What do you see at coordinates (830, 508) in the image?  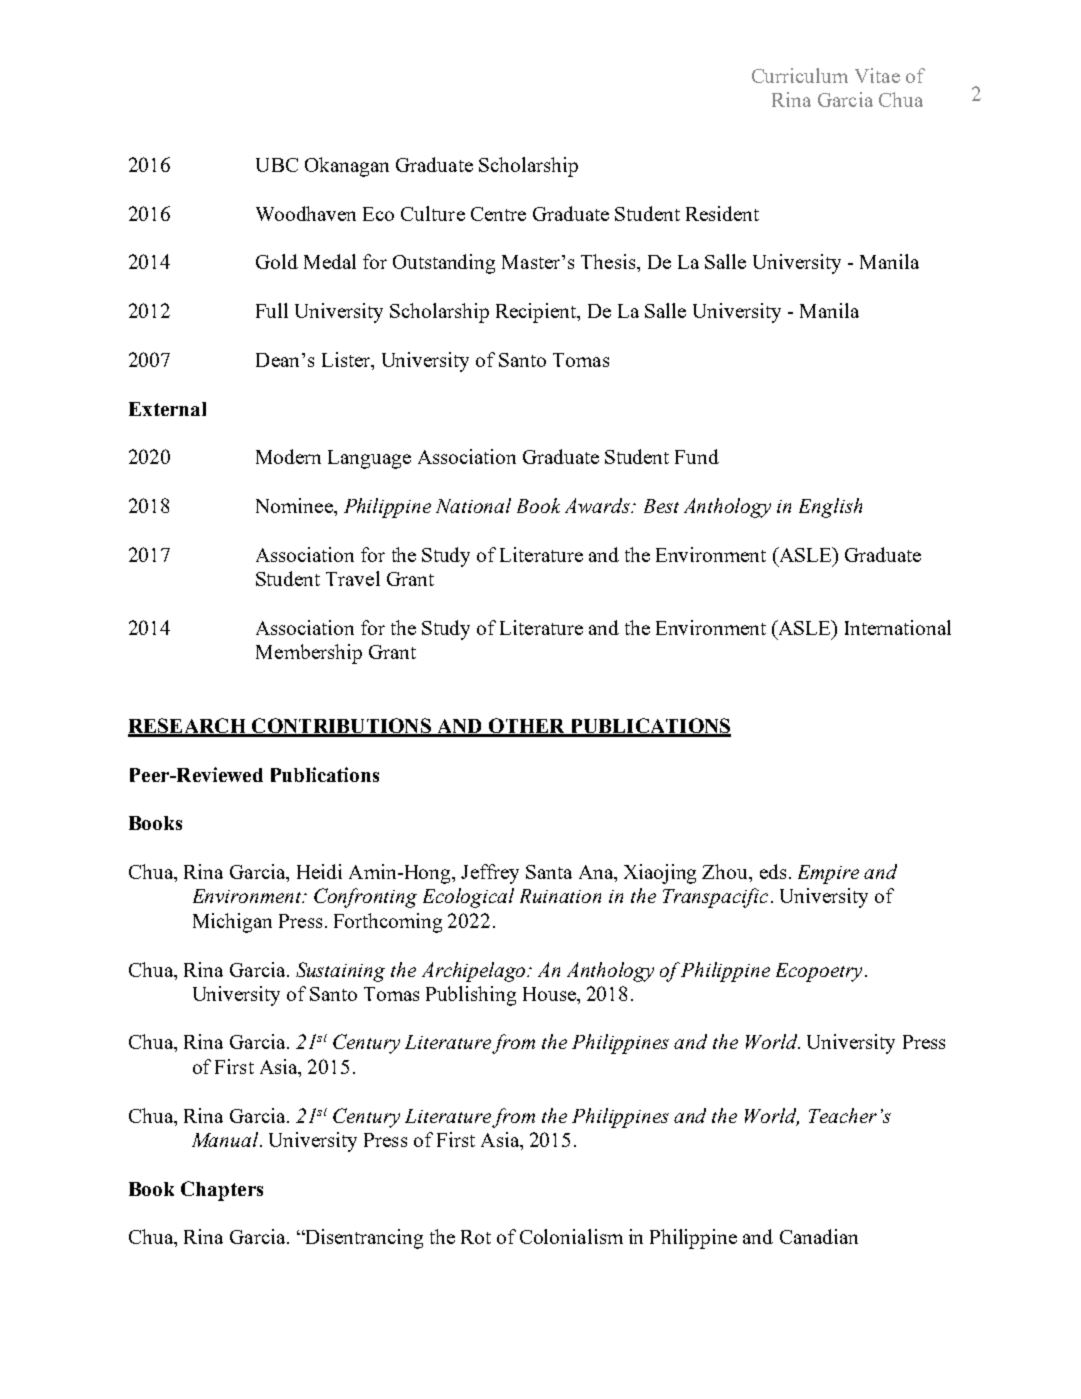 I see `English` at bounding box center [830, 508].
